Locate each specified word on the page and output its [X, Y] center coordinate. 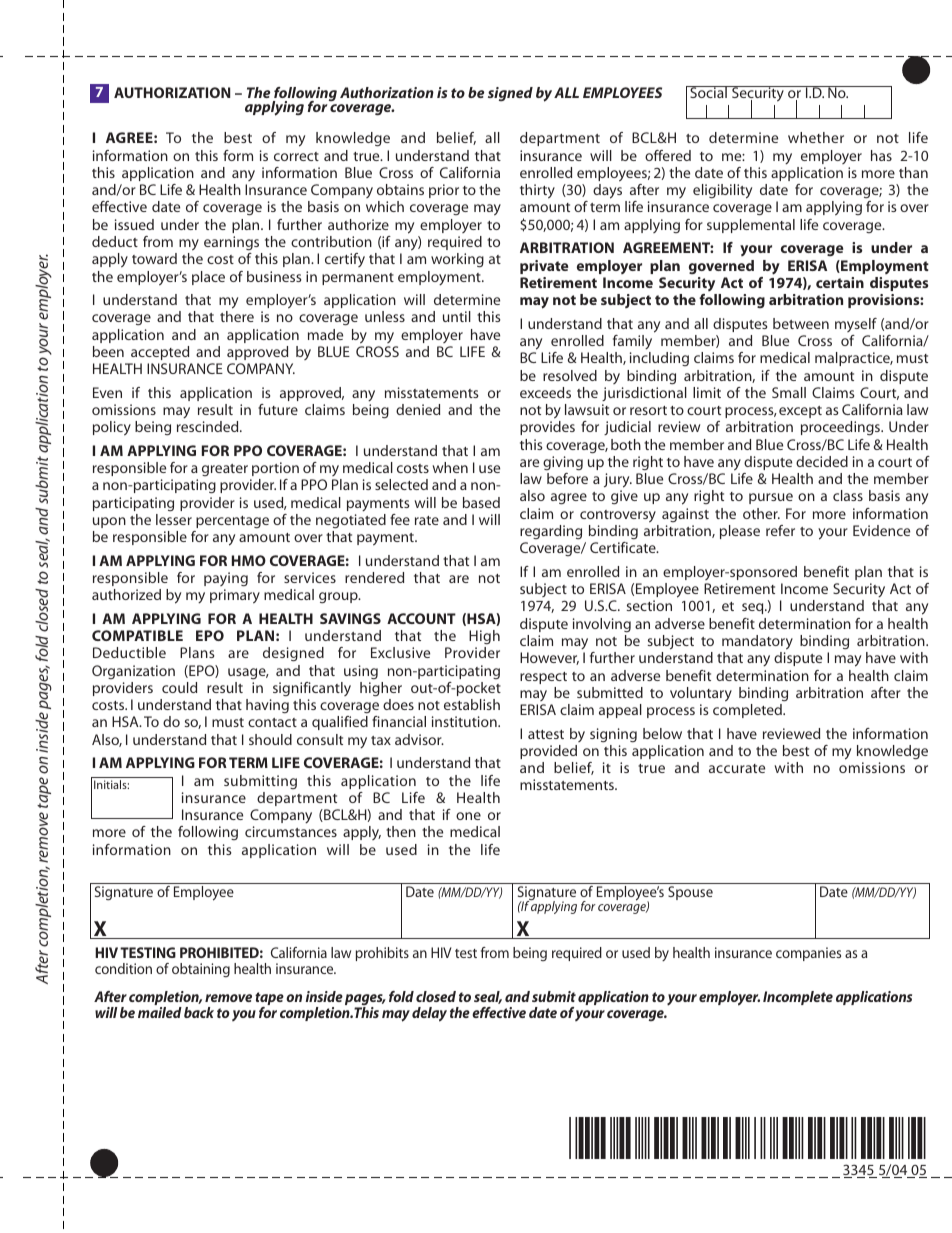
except [800, 412]
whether [816, 137]
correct [296, 156]
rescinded [209, 426]
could [179, 687]
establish [472, 704]
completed [748, 711]
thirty [537, 191]
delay [429, 1014]
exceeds [545, 392]
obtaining [201, 970]
